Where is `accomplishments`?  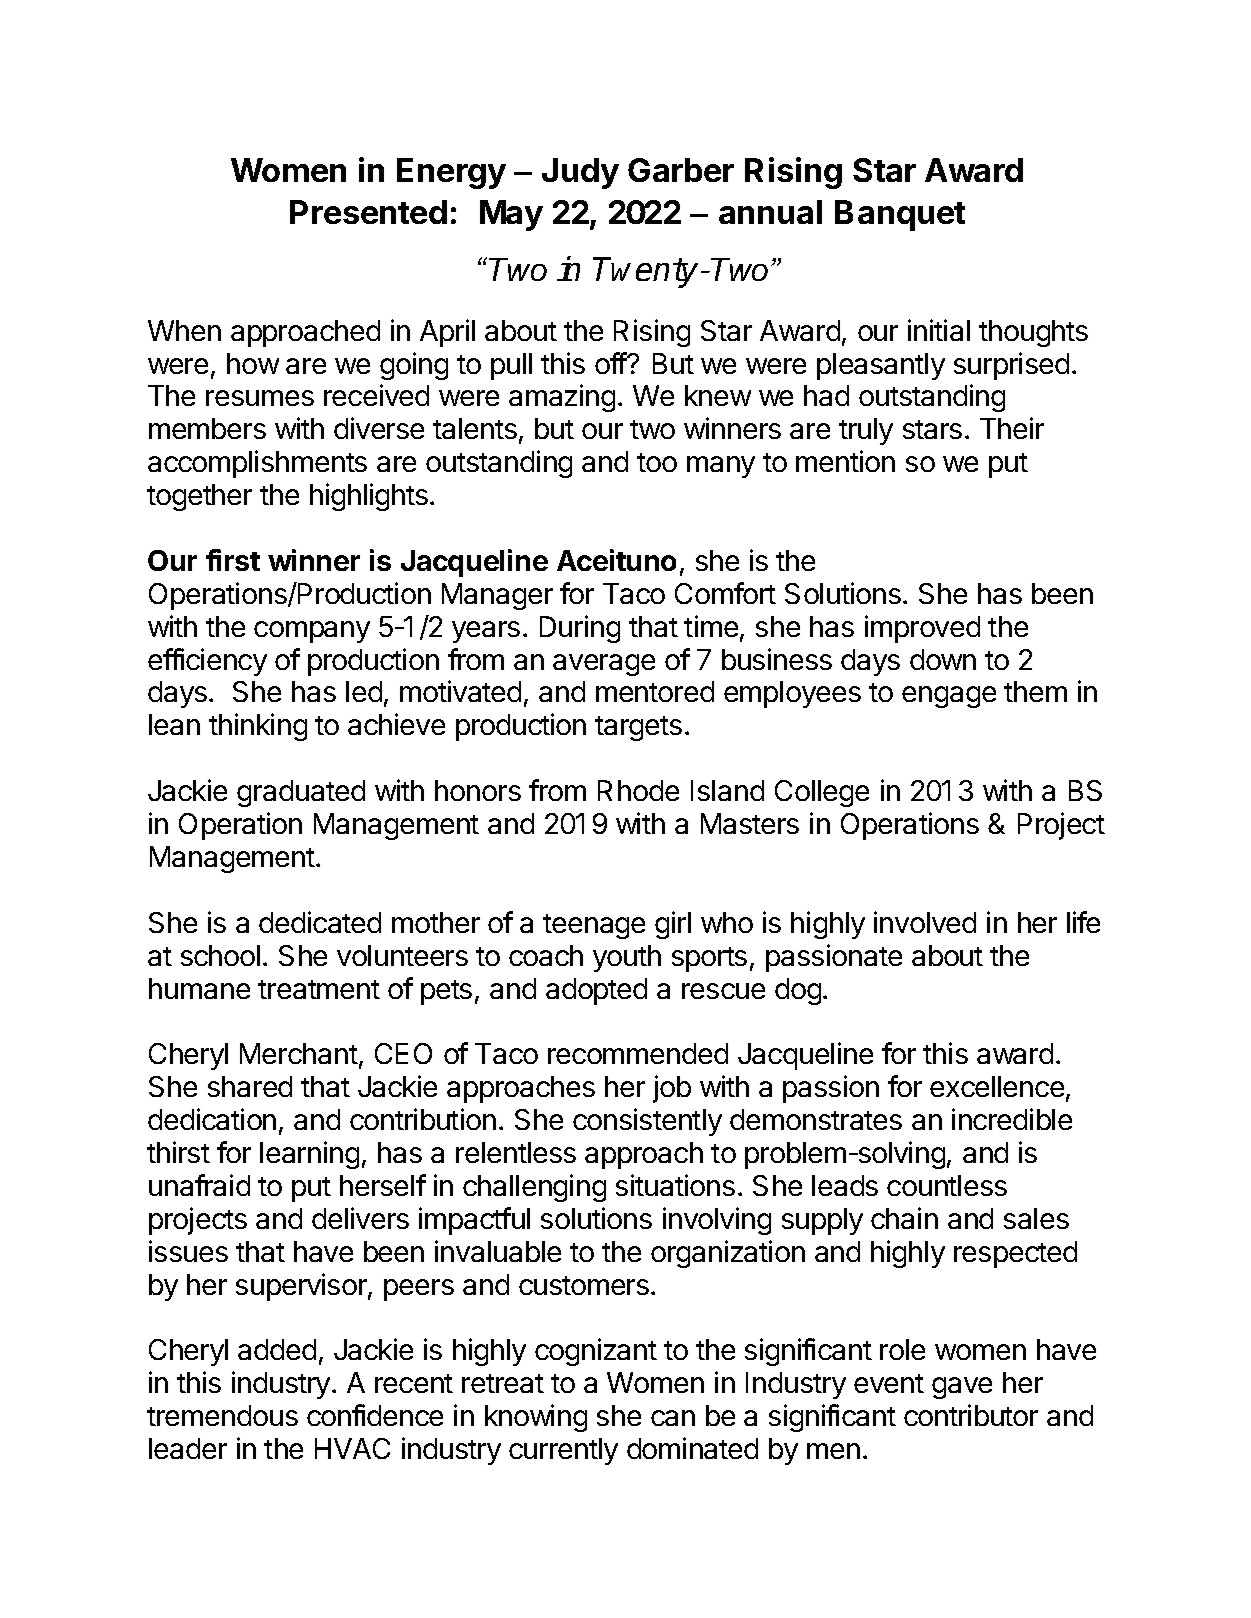
accomplishments is located at coordinates (257, 464).
